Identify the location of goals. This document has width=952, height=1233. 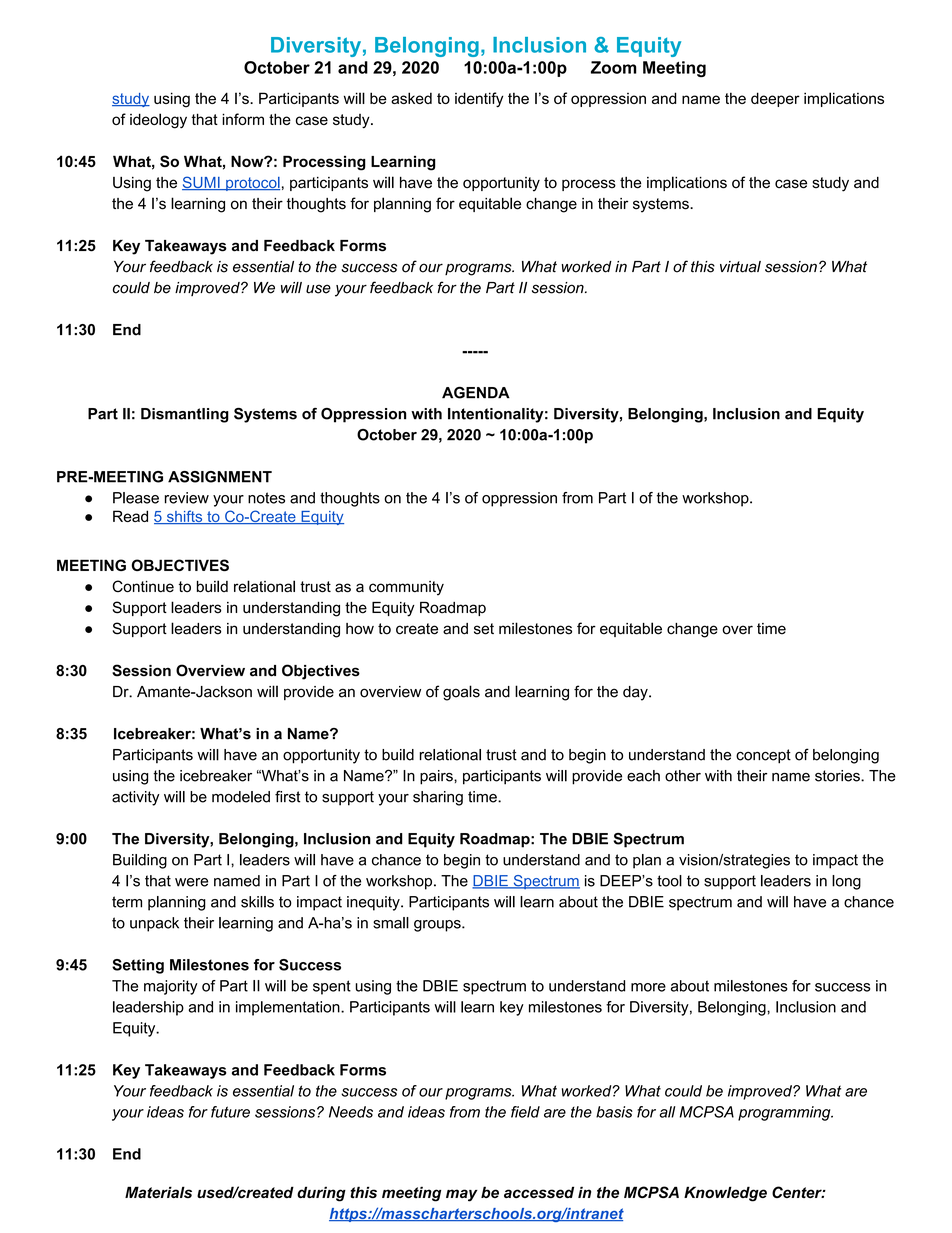
(461, 693).
